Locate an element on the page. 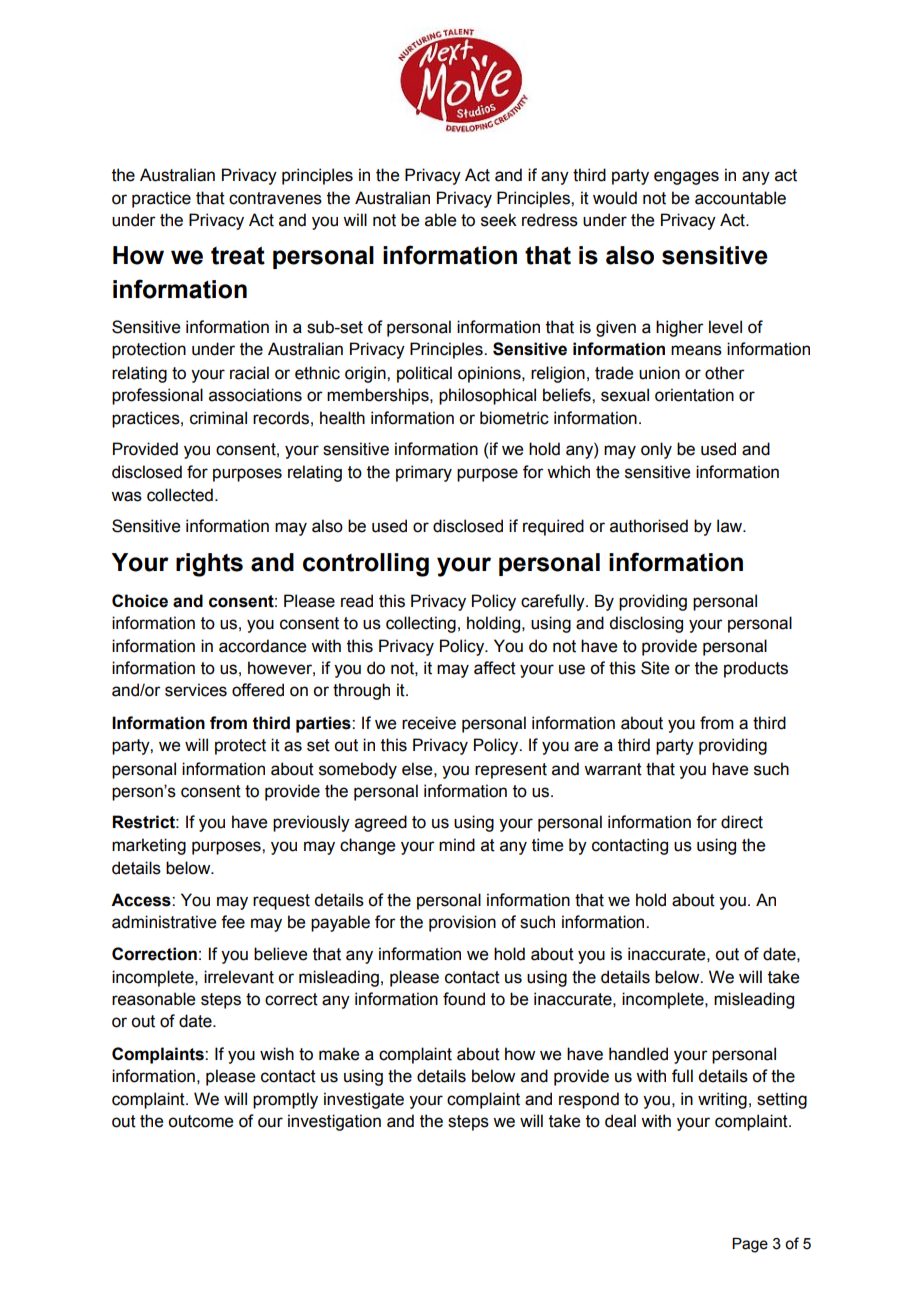 This image has height=1308, width=924. fee is located at coordinates (233, 922).
